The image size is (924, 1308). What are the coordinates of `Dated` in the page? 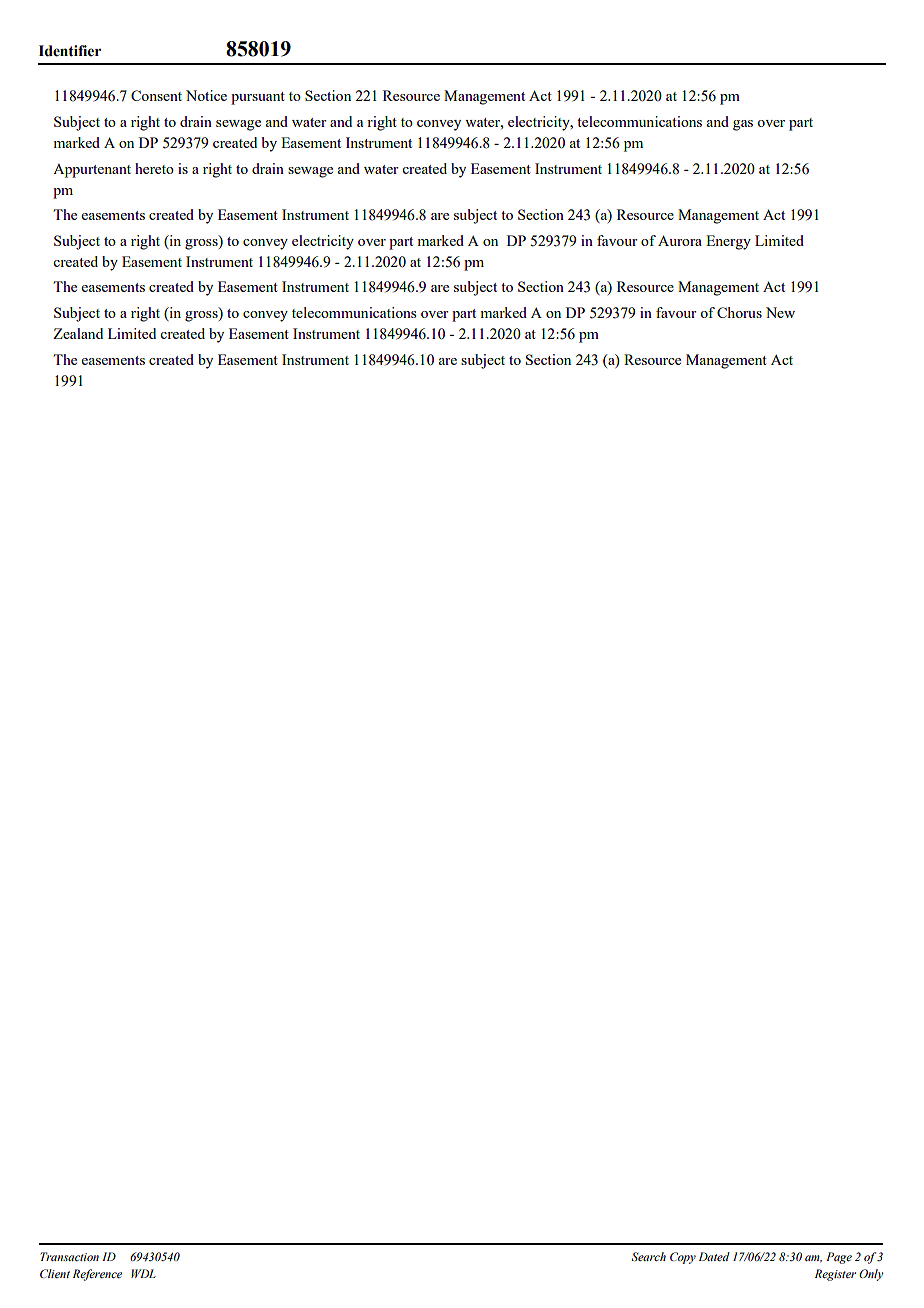 It's located at (714, 1256).
